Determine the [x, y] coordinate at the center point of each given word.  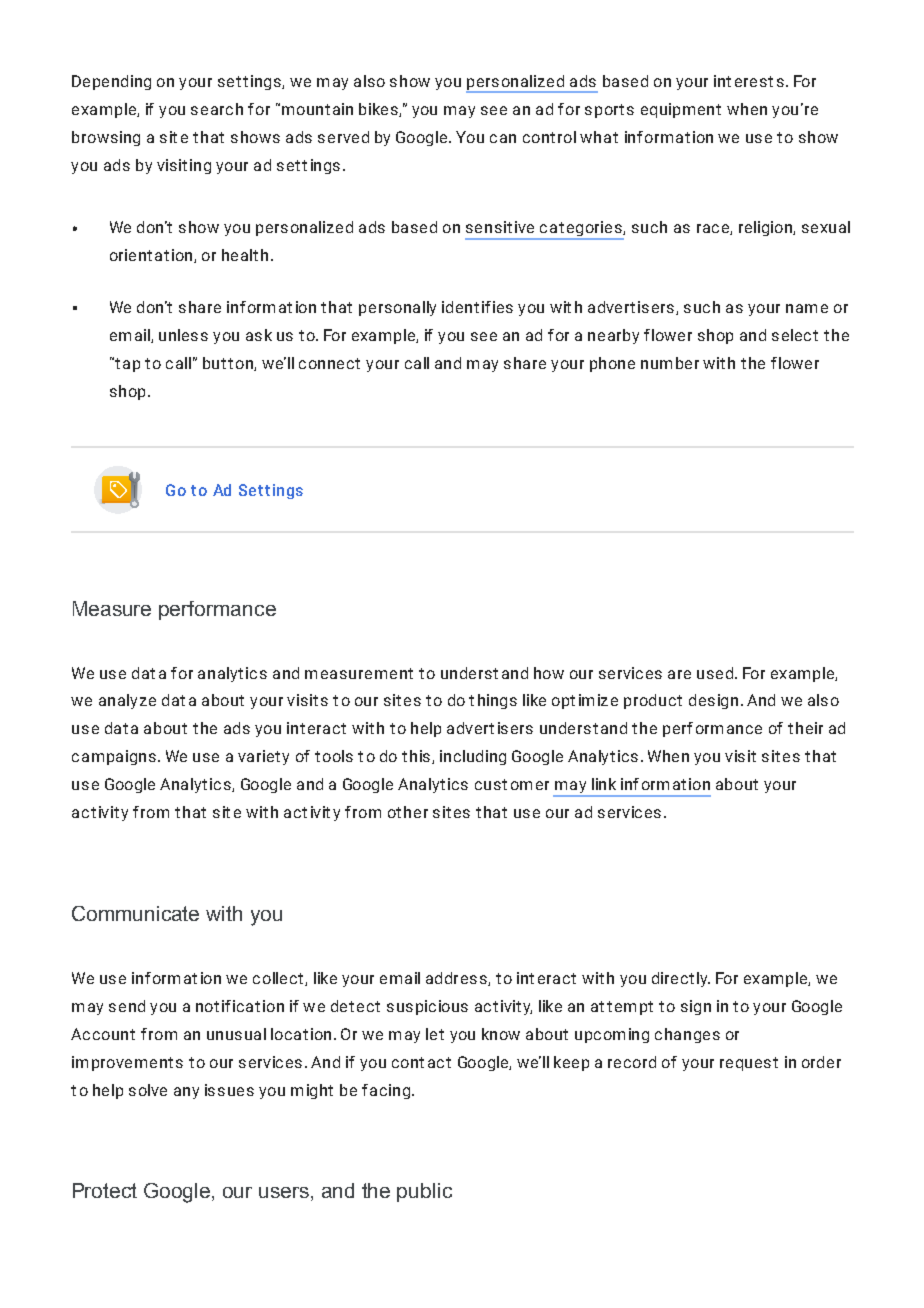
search [217, 109]
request [749, 1064]
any [186, 1093]
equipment [681, 110]
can [503, 138]
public [424, 1192]
